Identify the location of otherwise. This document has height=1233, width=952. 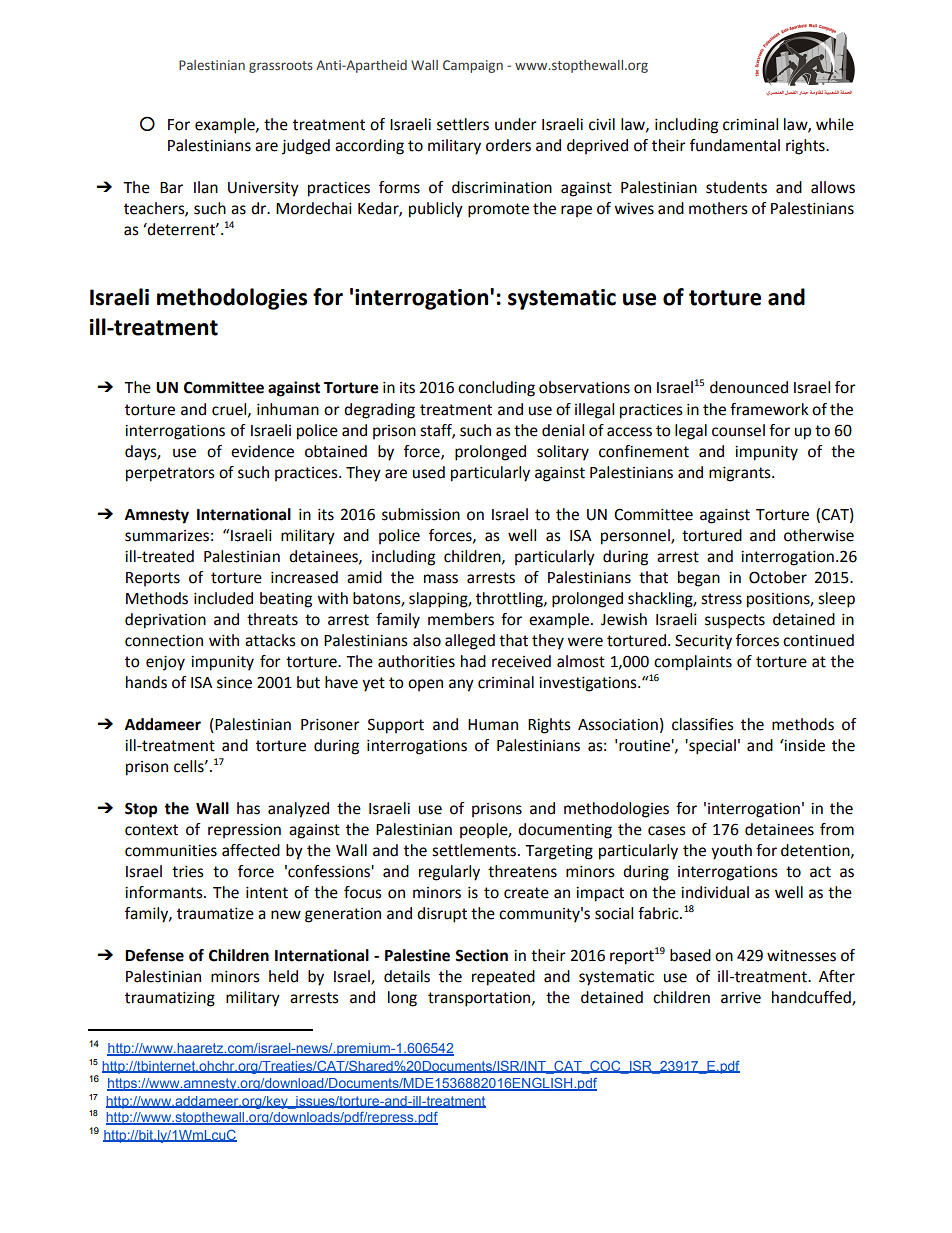
(819, 535).
